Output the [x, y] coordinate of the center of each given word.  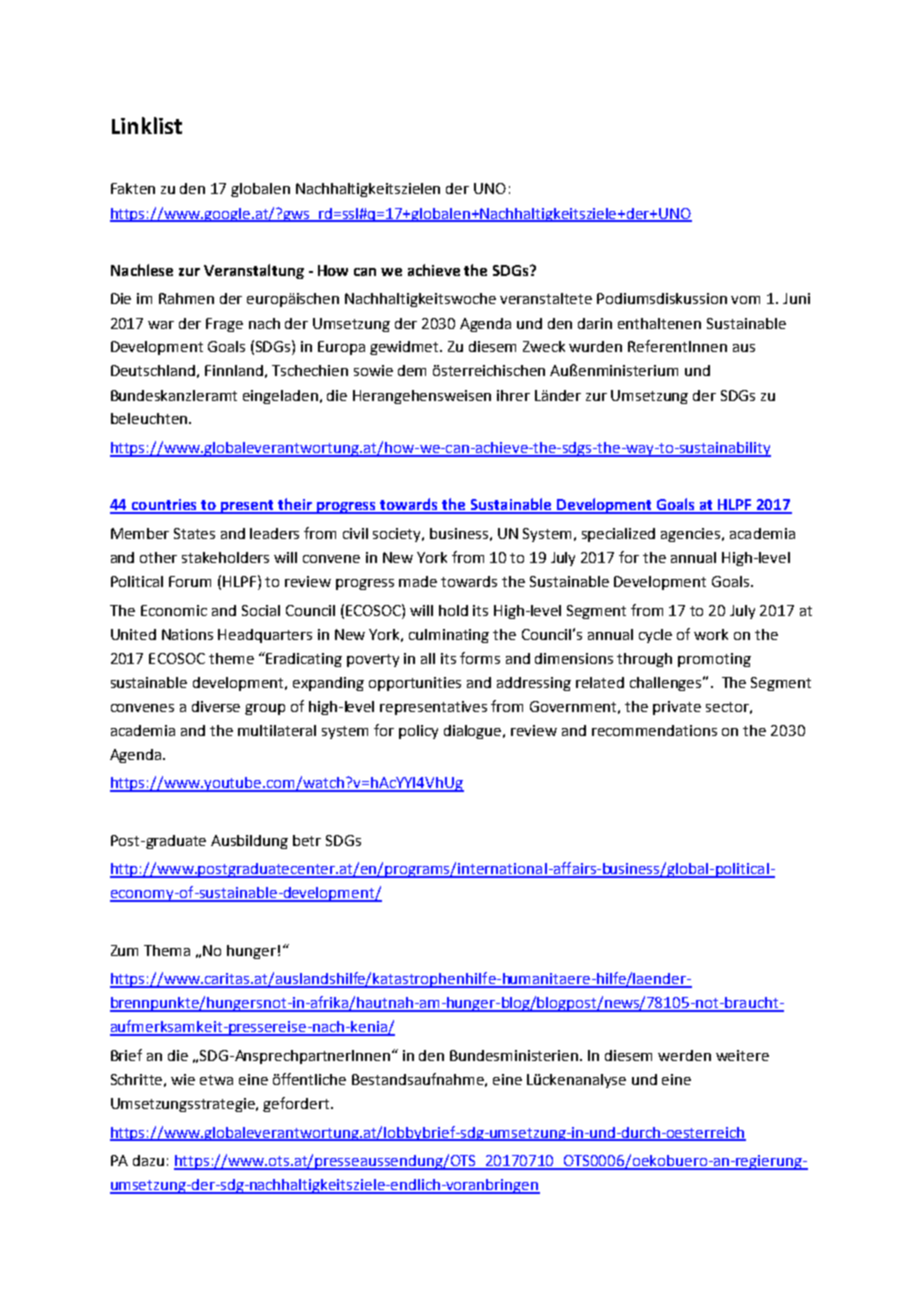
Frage [224, 325]
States [194, 533]
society [398, 535]
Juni [796, 298]
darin [595, 323]
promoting [714, 660]
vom [745, 300]
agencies [692, 535]
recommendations [654, 730]
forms [480, 658]
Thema [167, 950]
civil [355, 533]
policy [418, 732]
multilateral [277, 730]
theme [231, 658]
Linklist [147, 125]
